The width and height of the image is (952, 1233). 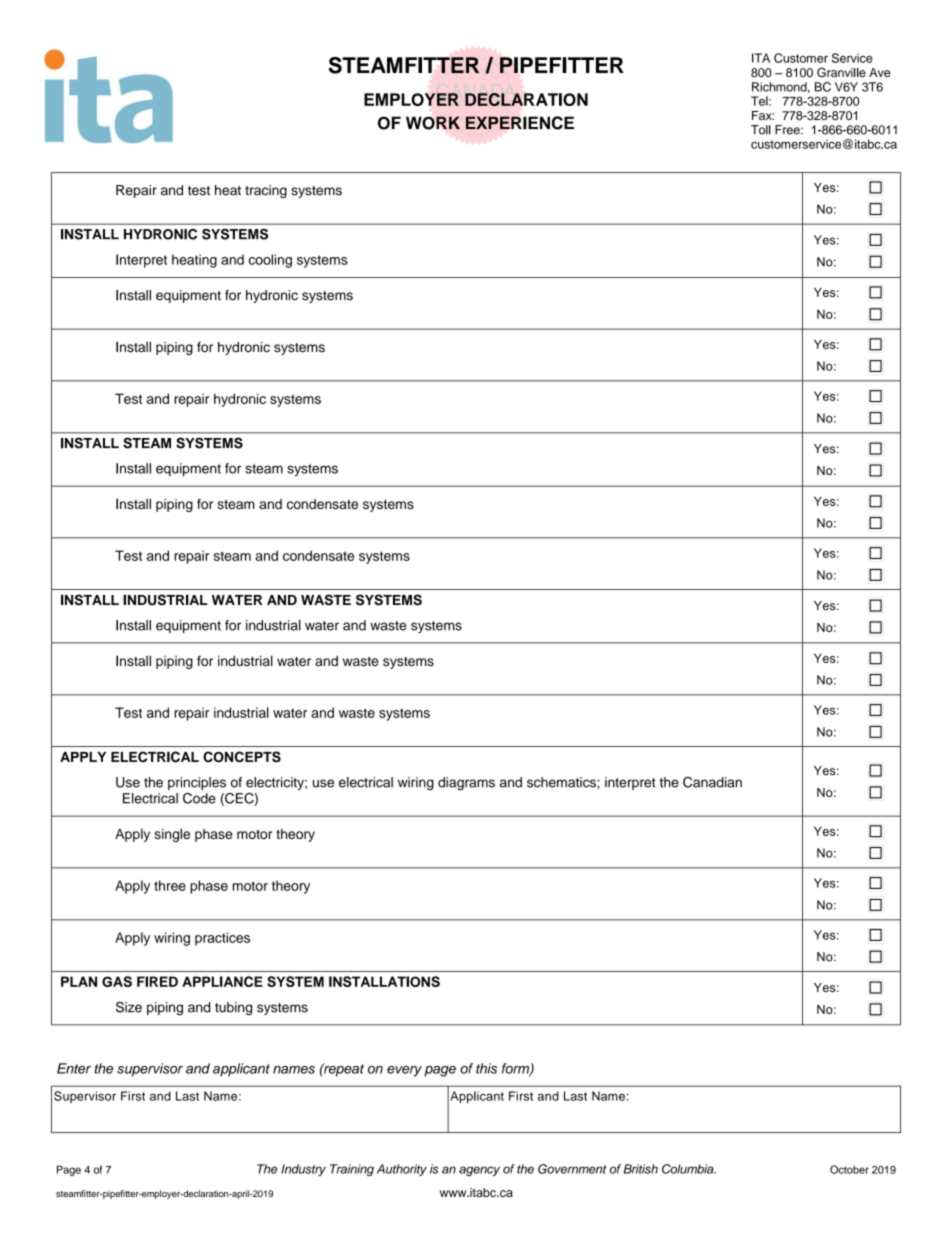 What do you see at coordinates (74, 1068) in the image?
I see `Enter` at bounding box center [74, 1068].
